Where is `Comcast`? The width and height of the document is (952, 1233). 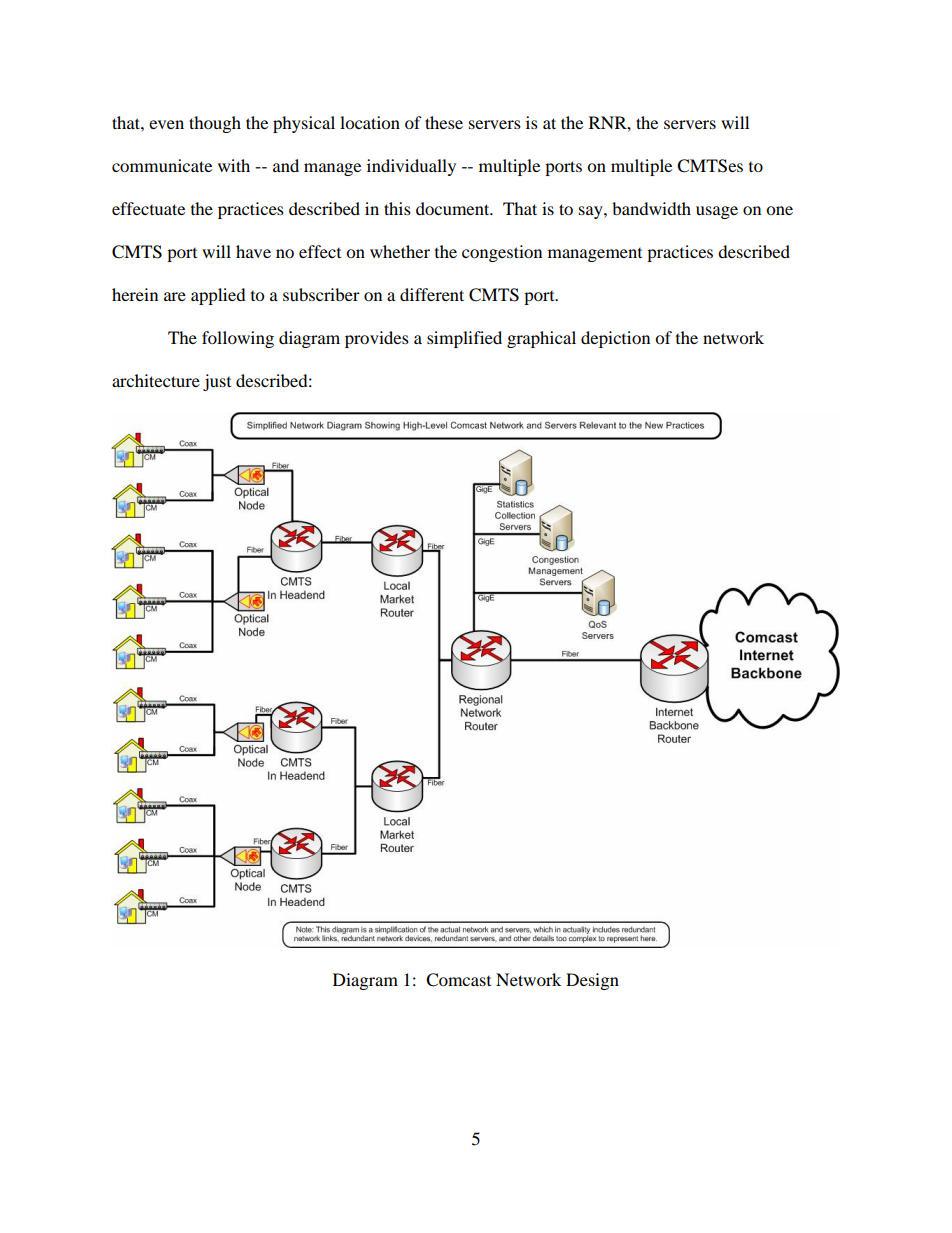
Comcast is located at coordinates (458, 980).
